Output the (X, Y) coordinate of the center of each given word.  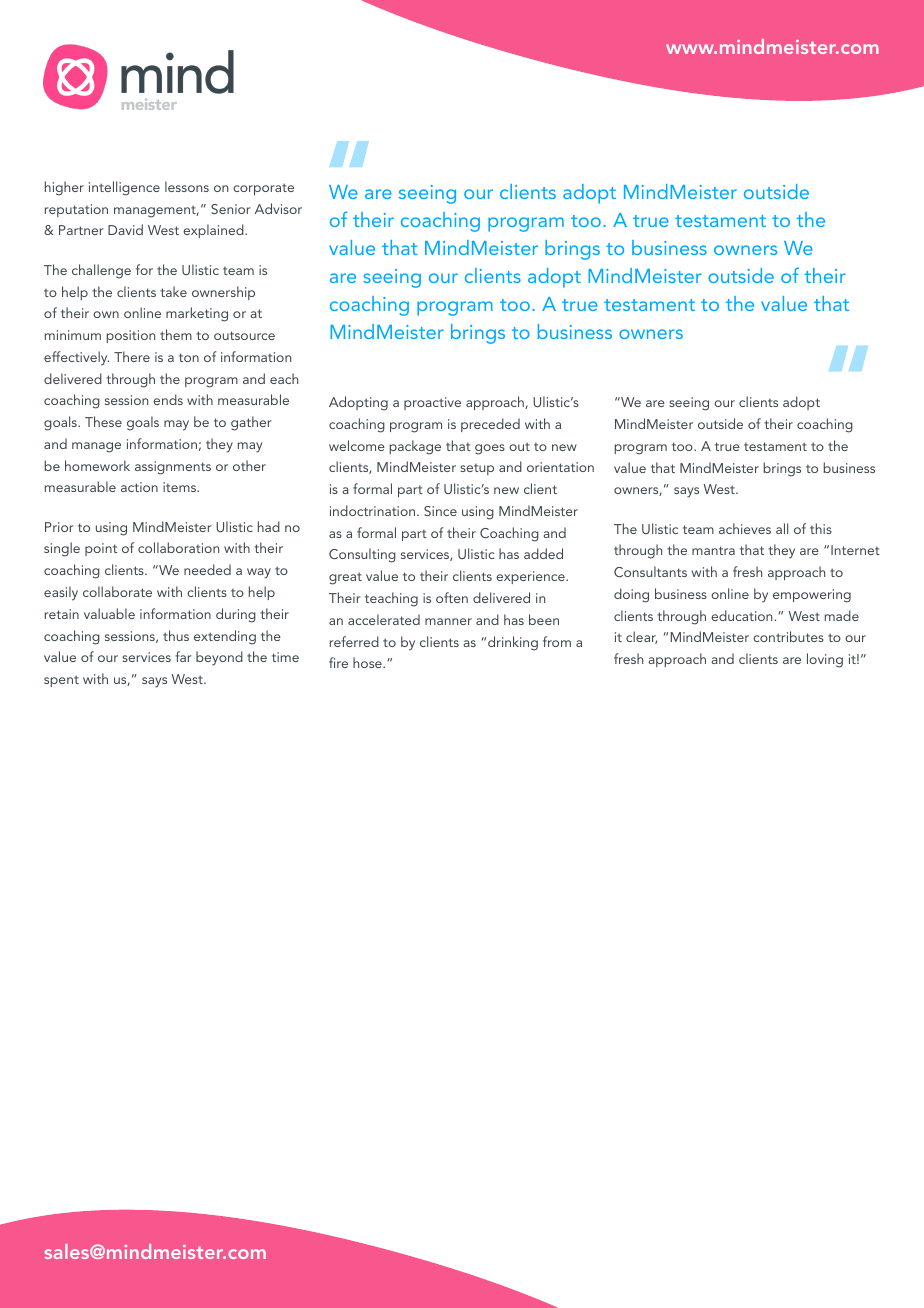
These (103, 421)
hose (368, 662)
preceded (490, 425)
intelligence (124, 188)
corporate (263, 189)
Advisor (278, 208)
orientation (560, 467)
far (183, 656)
